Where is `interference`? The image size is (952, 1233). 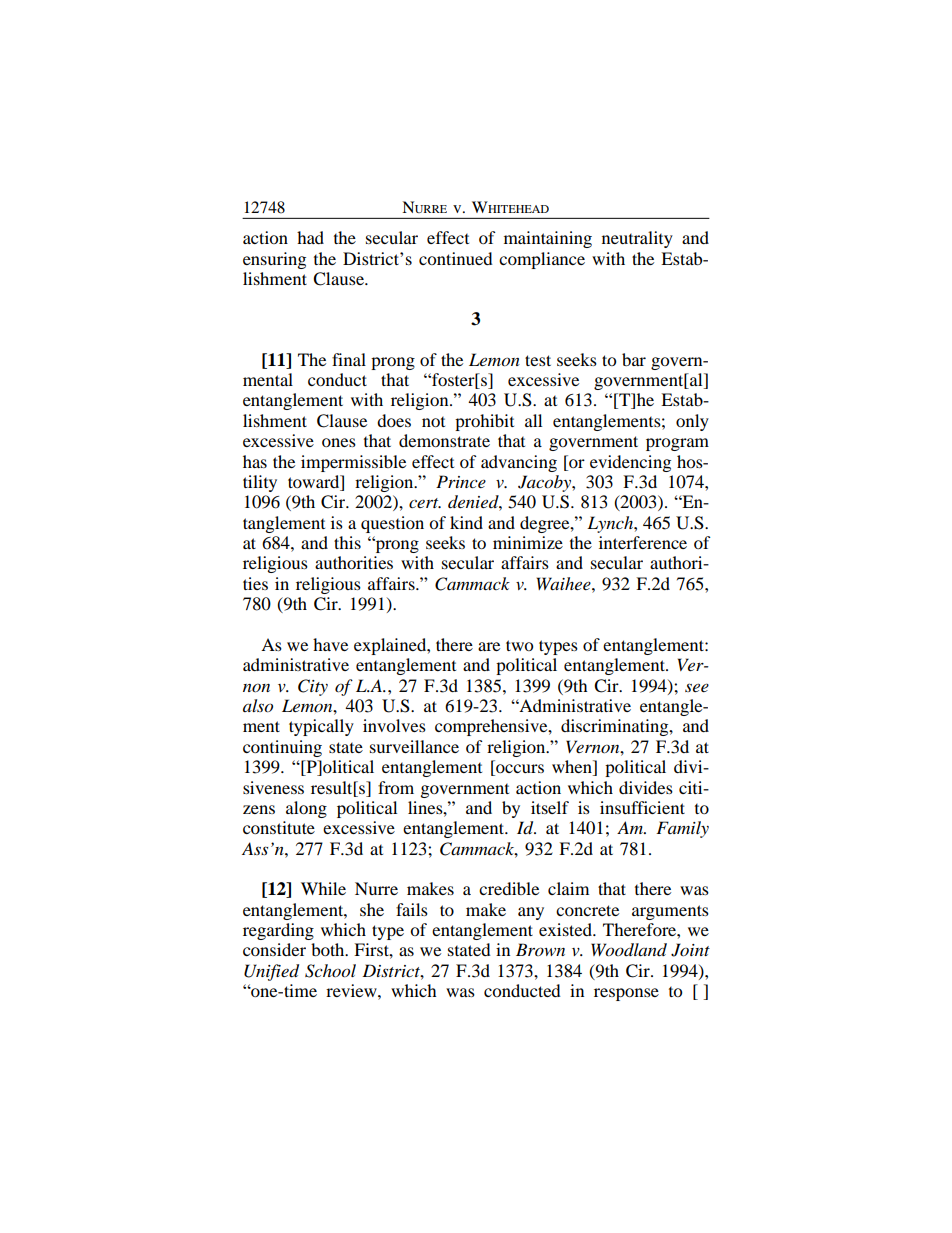
interference is located at coordinates (643, 542).
